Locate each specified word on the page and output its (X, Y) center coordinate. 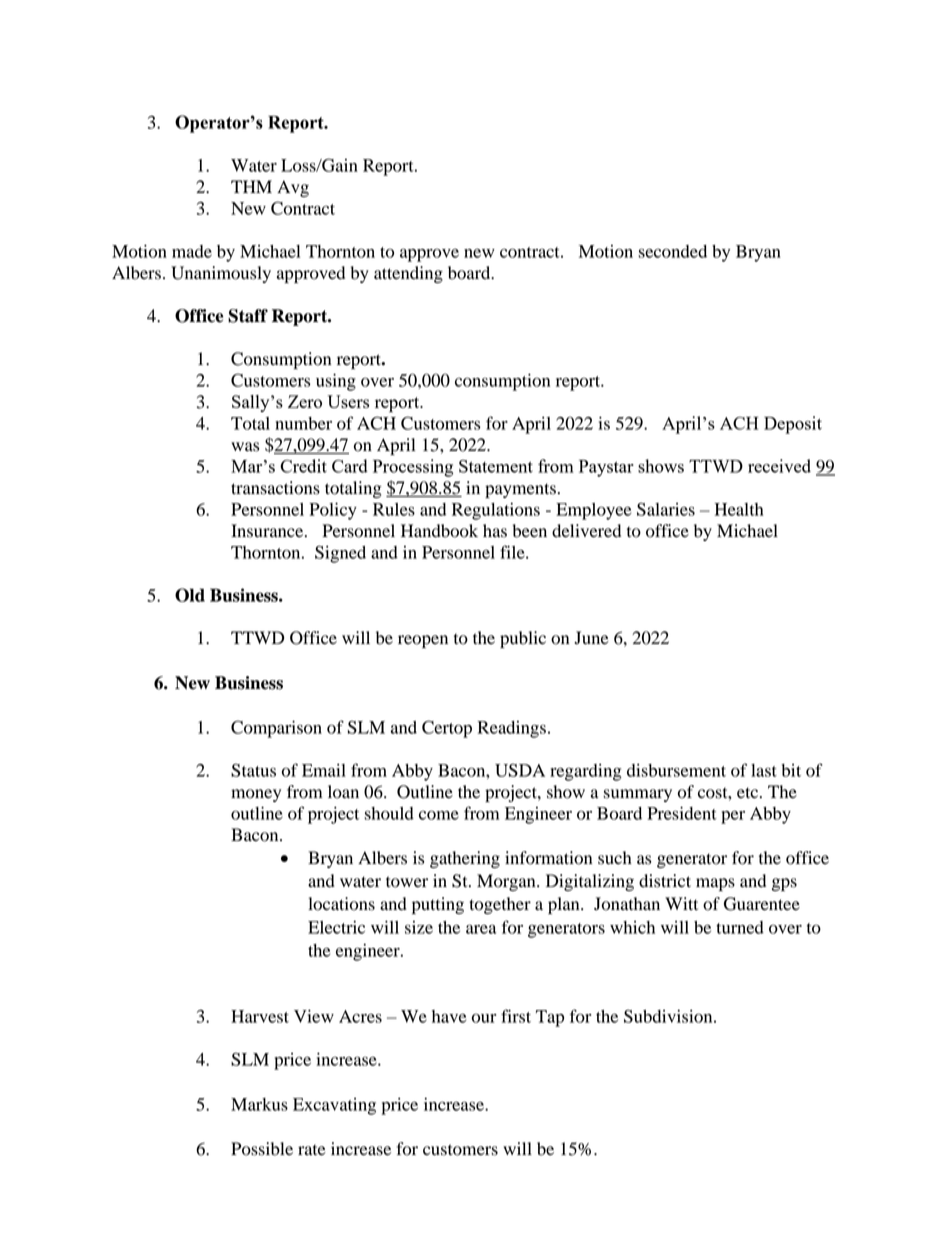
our (484, 1018)
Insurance (268, 531)
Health (739, 509)
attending (408, 274)
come (439, 815)
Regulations (496, 511)
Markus (259, 1104)
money (256, 795)
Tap (550, 1018)
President (682, 813)
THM (251, 186)
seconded (672, 251)
